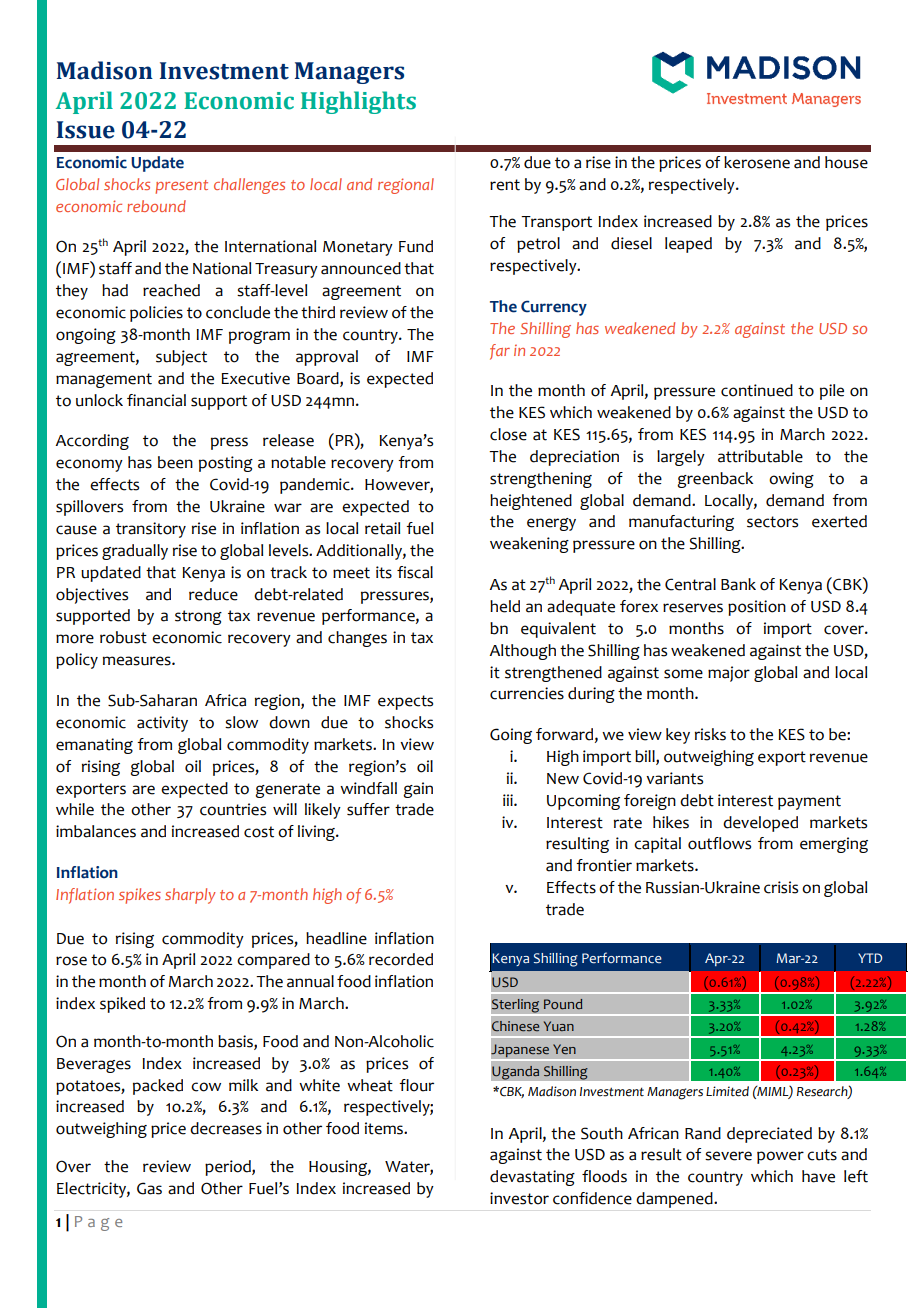 This document has width=924, height=1308. I want to click on financial, so click(156, 400).
